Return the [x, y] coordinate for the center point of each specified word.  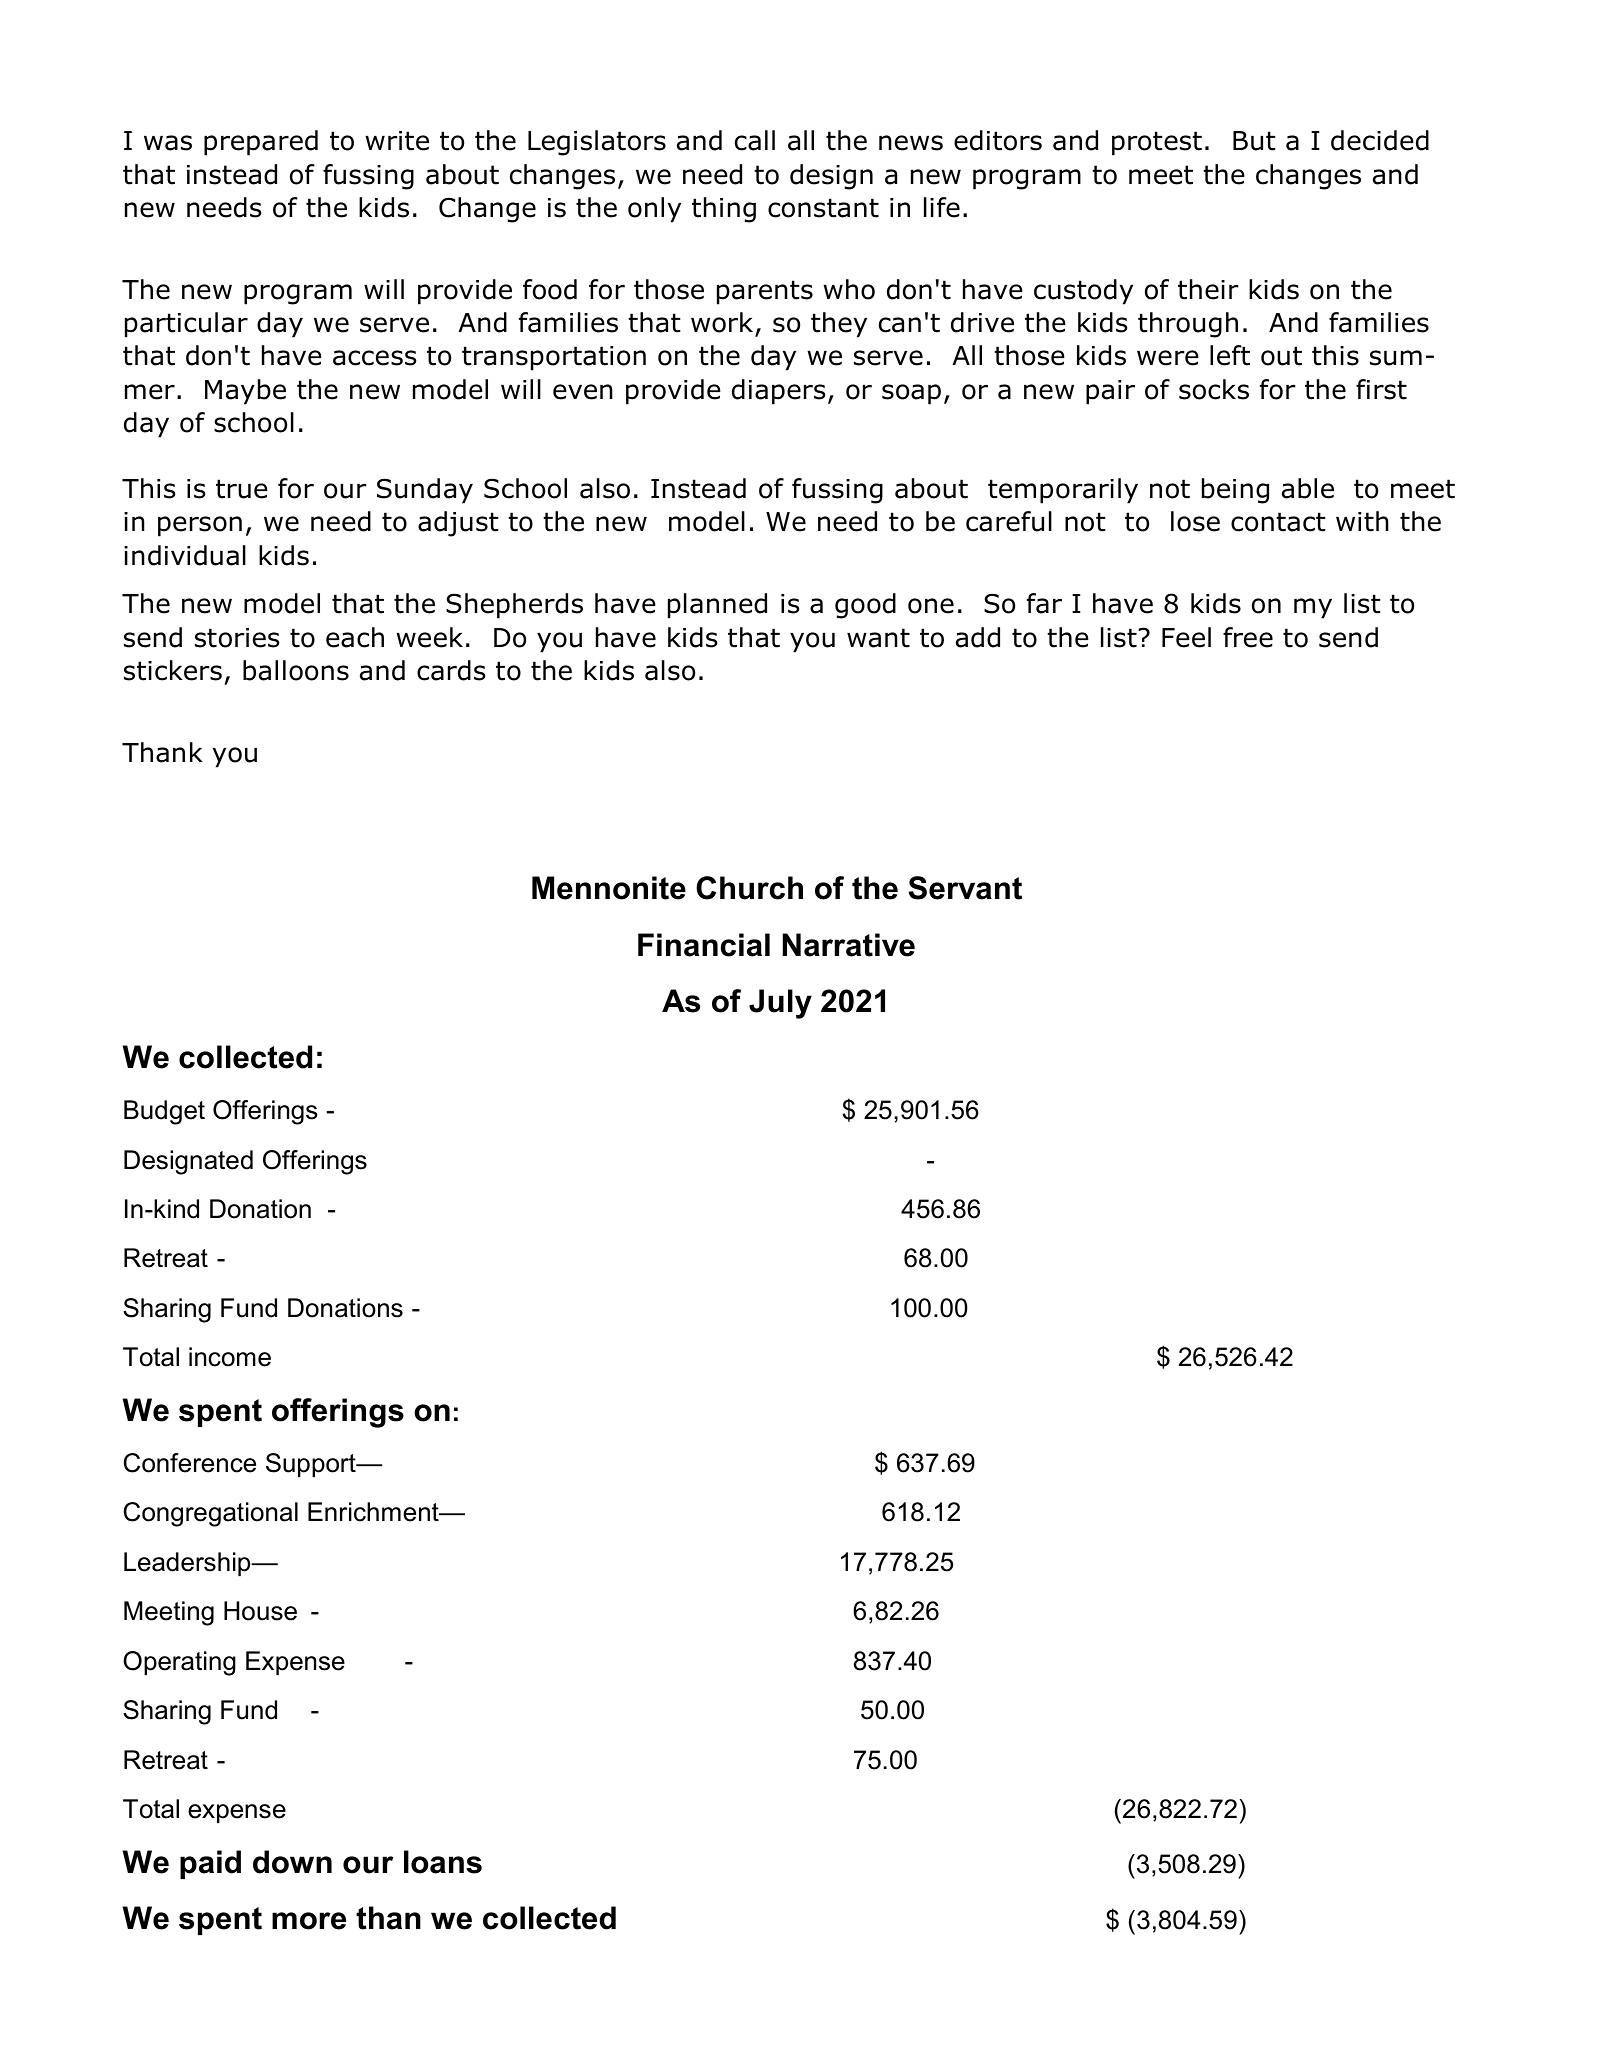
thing [724, 210]
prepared [261, 143]
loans [443, 1862]
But [1254, 141]
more [309, 1921]
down [292, 1862]
